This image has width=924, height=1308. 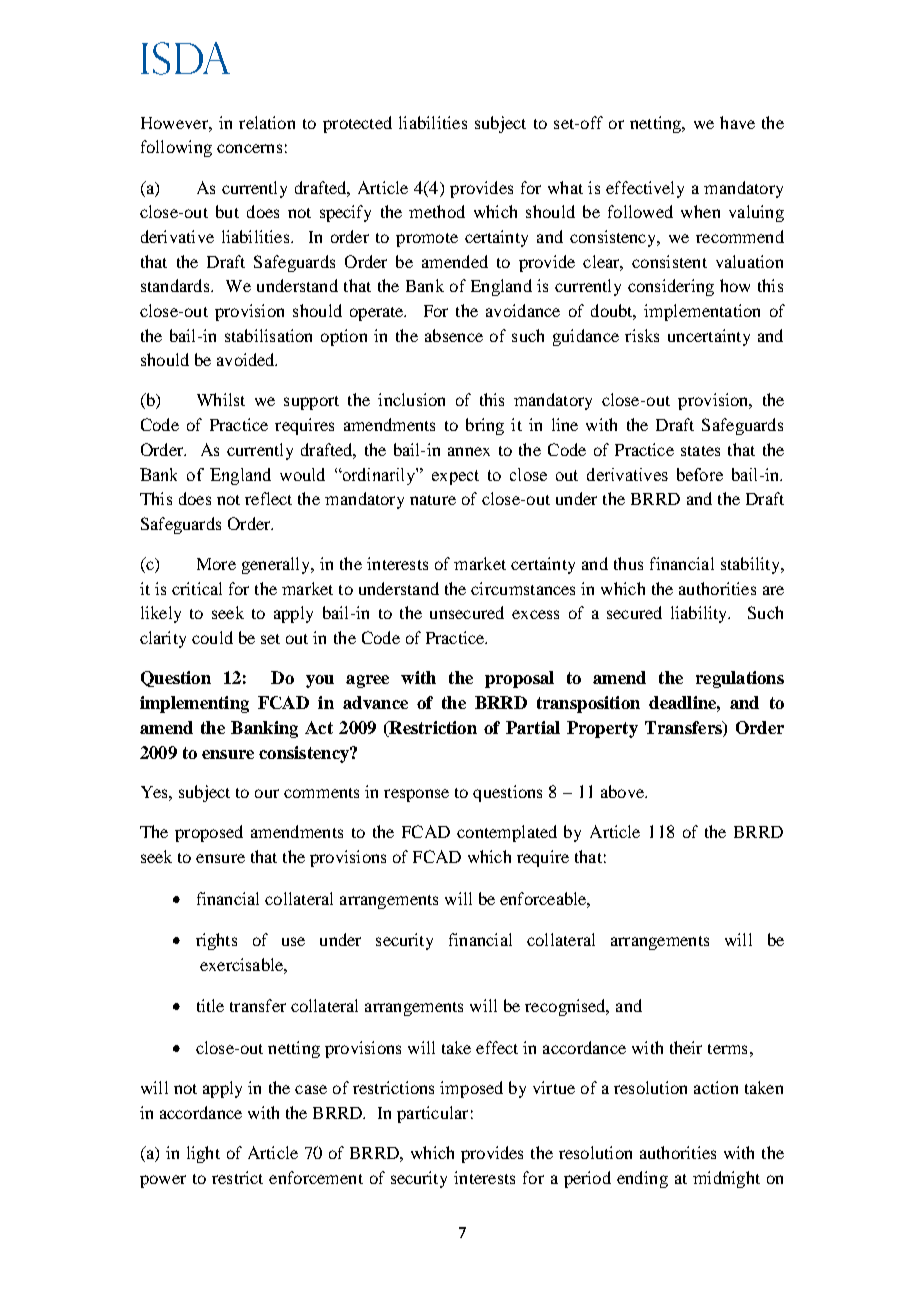 I want to click on particular, so click(x=432, y=1114).
